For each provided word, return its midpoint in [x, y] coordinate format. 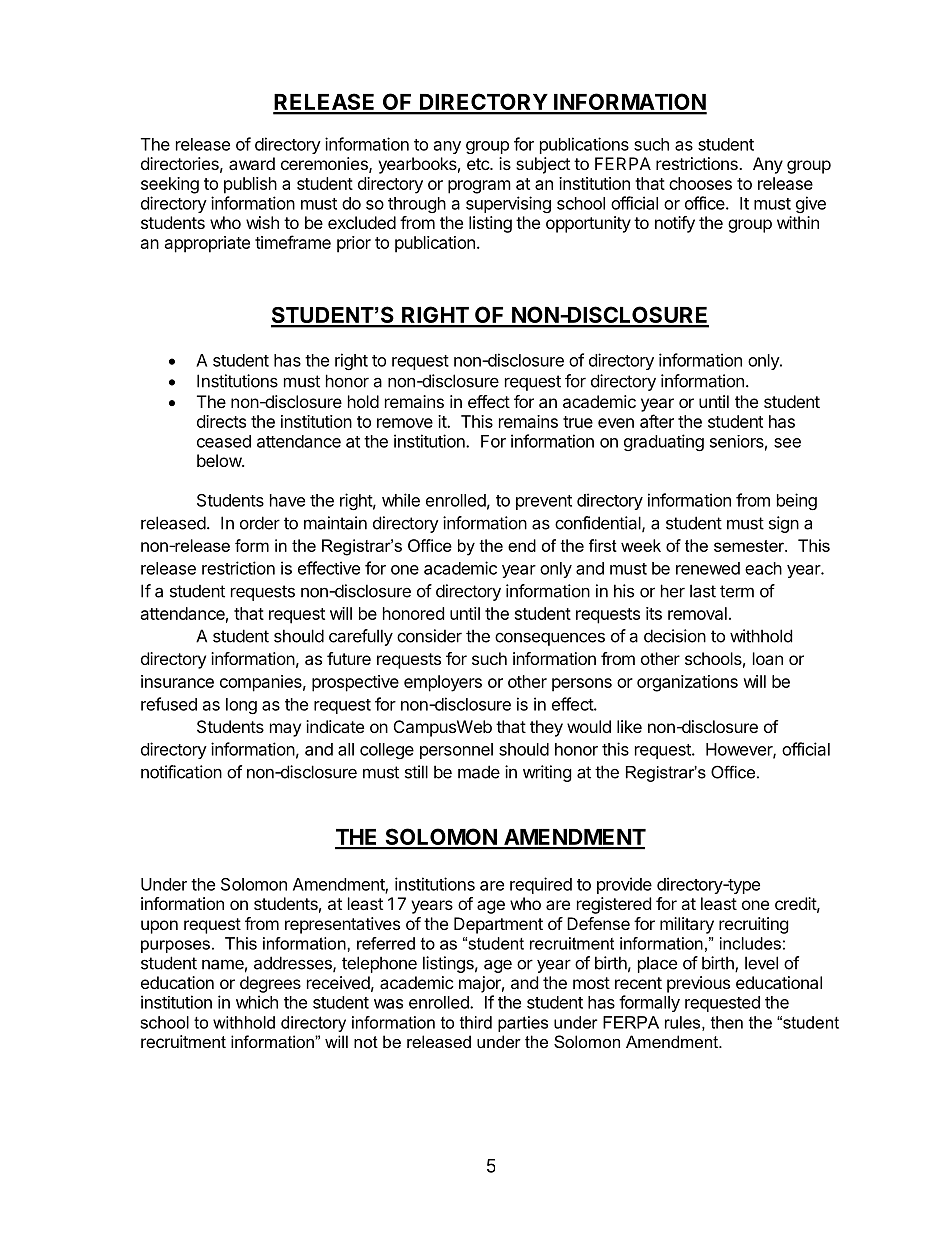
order [260, 523]
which [257, 1002]
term [737, 591]
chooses [700, 183]
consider [429, 636]
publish [250, 185]
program [479, 187]
